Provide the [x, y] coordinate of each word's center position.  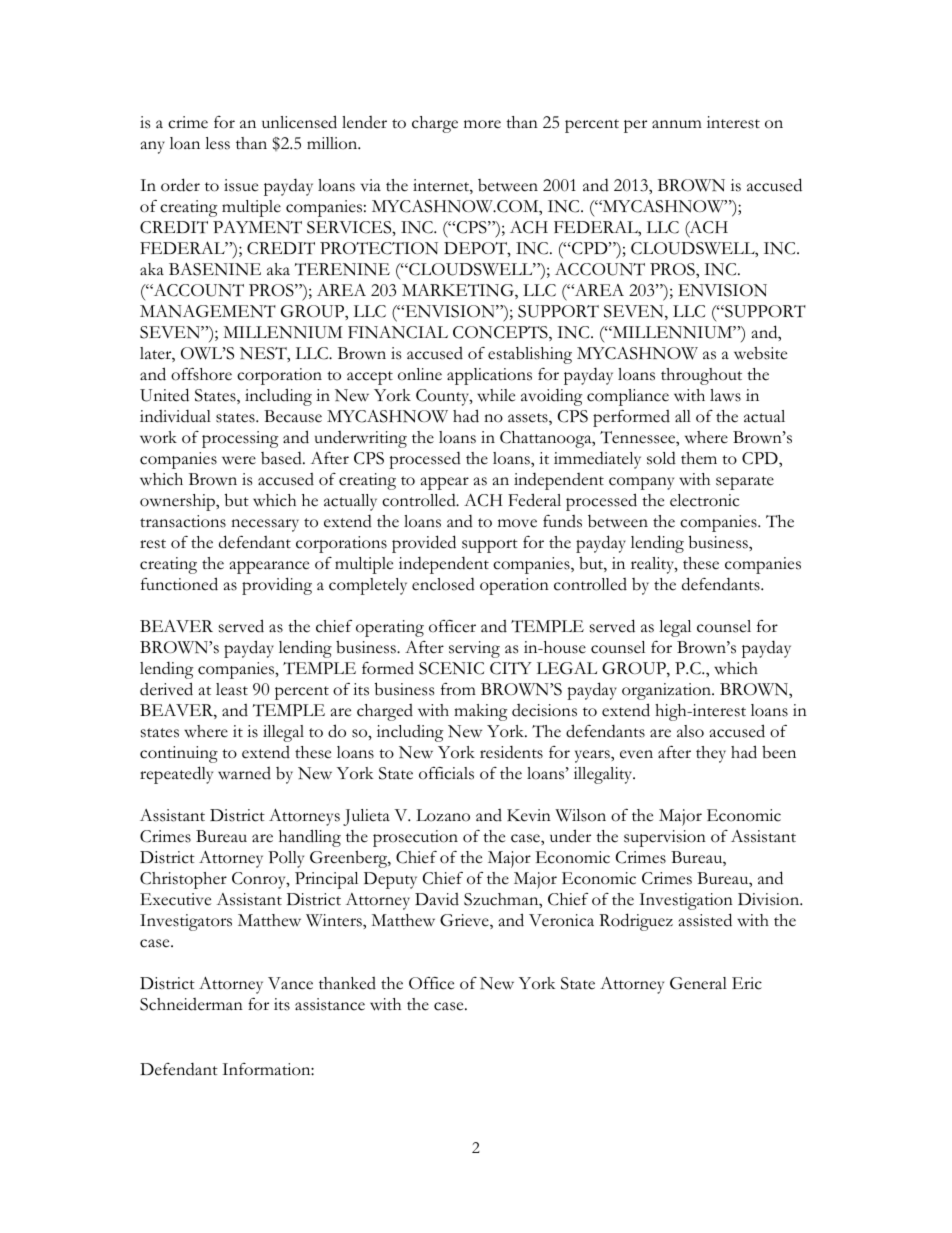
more [482, 124]
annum [677, 124]
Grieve [465, 921]
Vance [290, 983]
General [698, 983]
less [217, 143]
